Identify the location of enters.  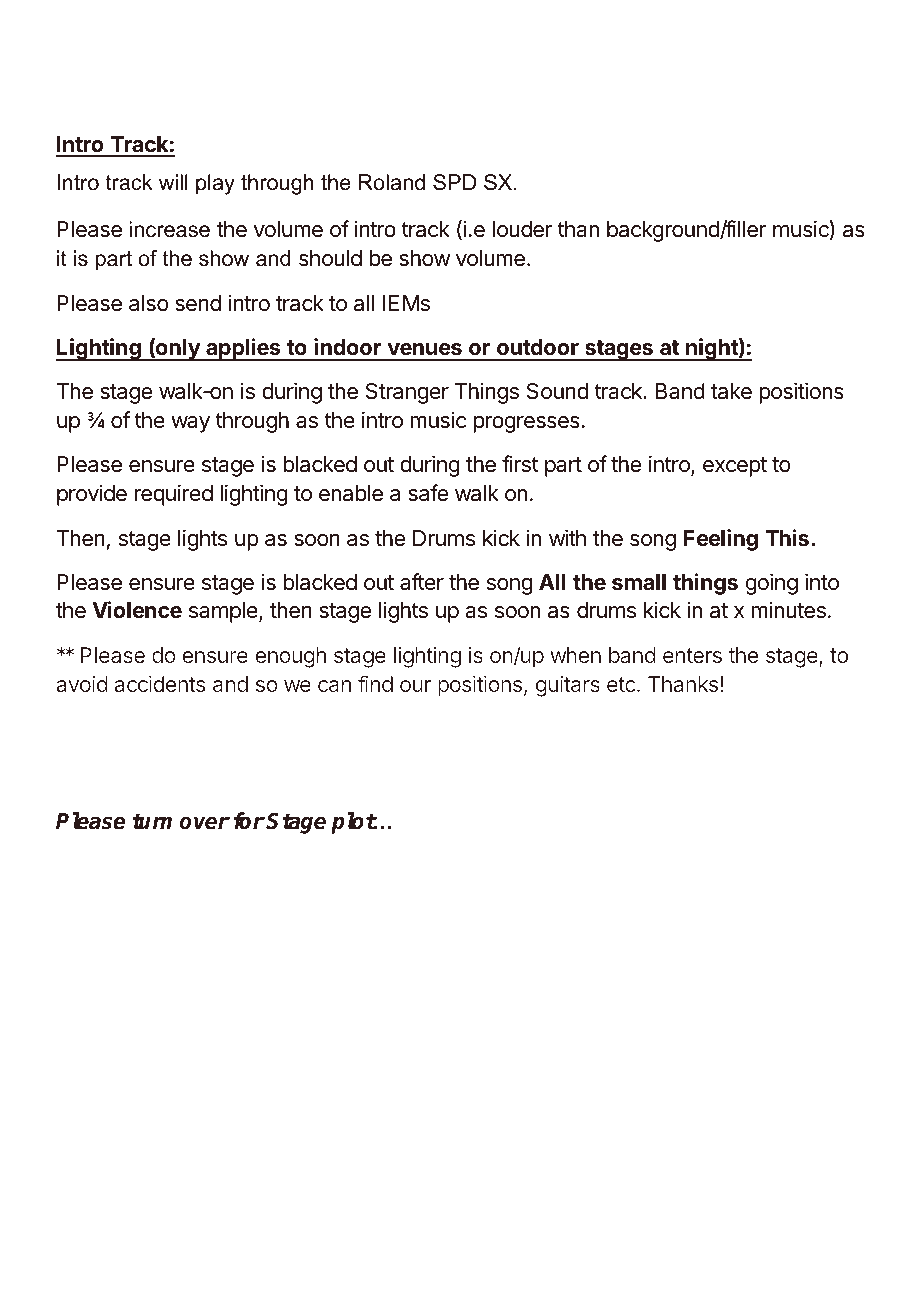
(692, 655).
